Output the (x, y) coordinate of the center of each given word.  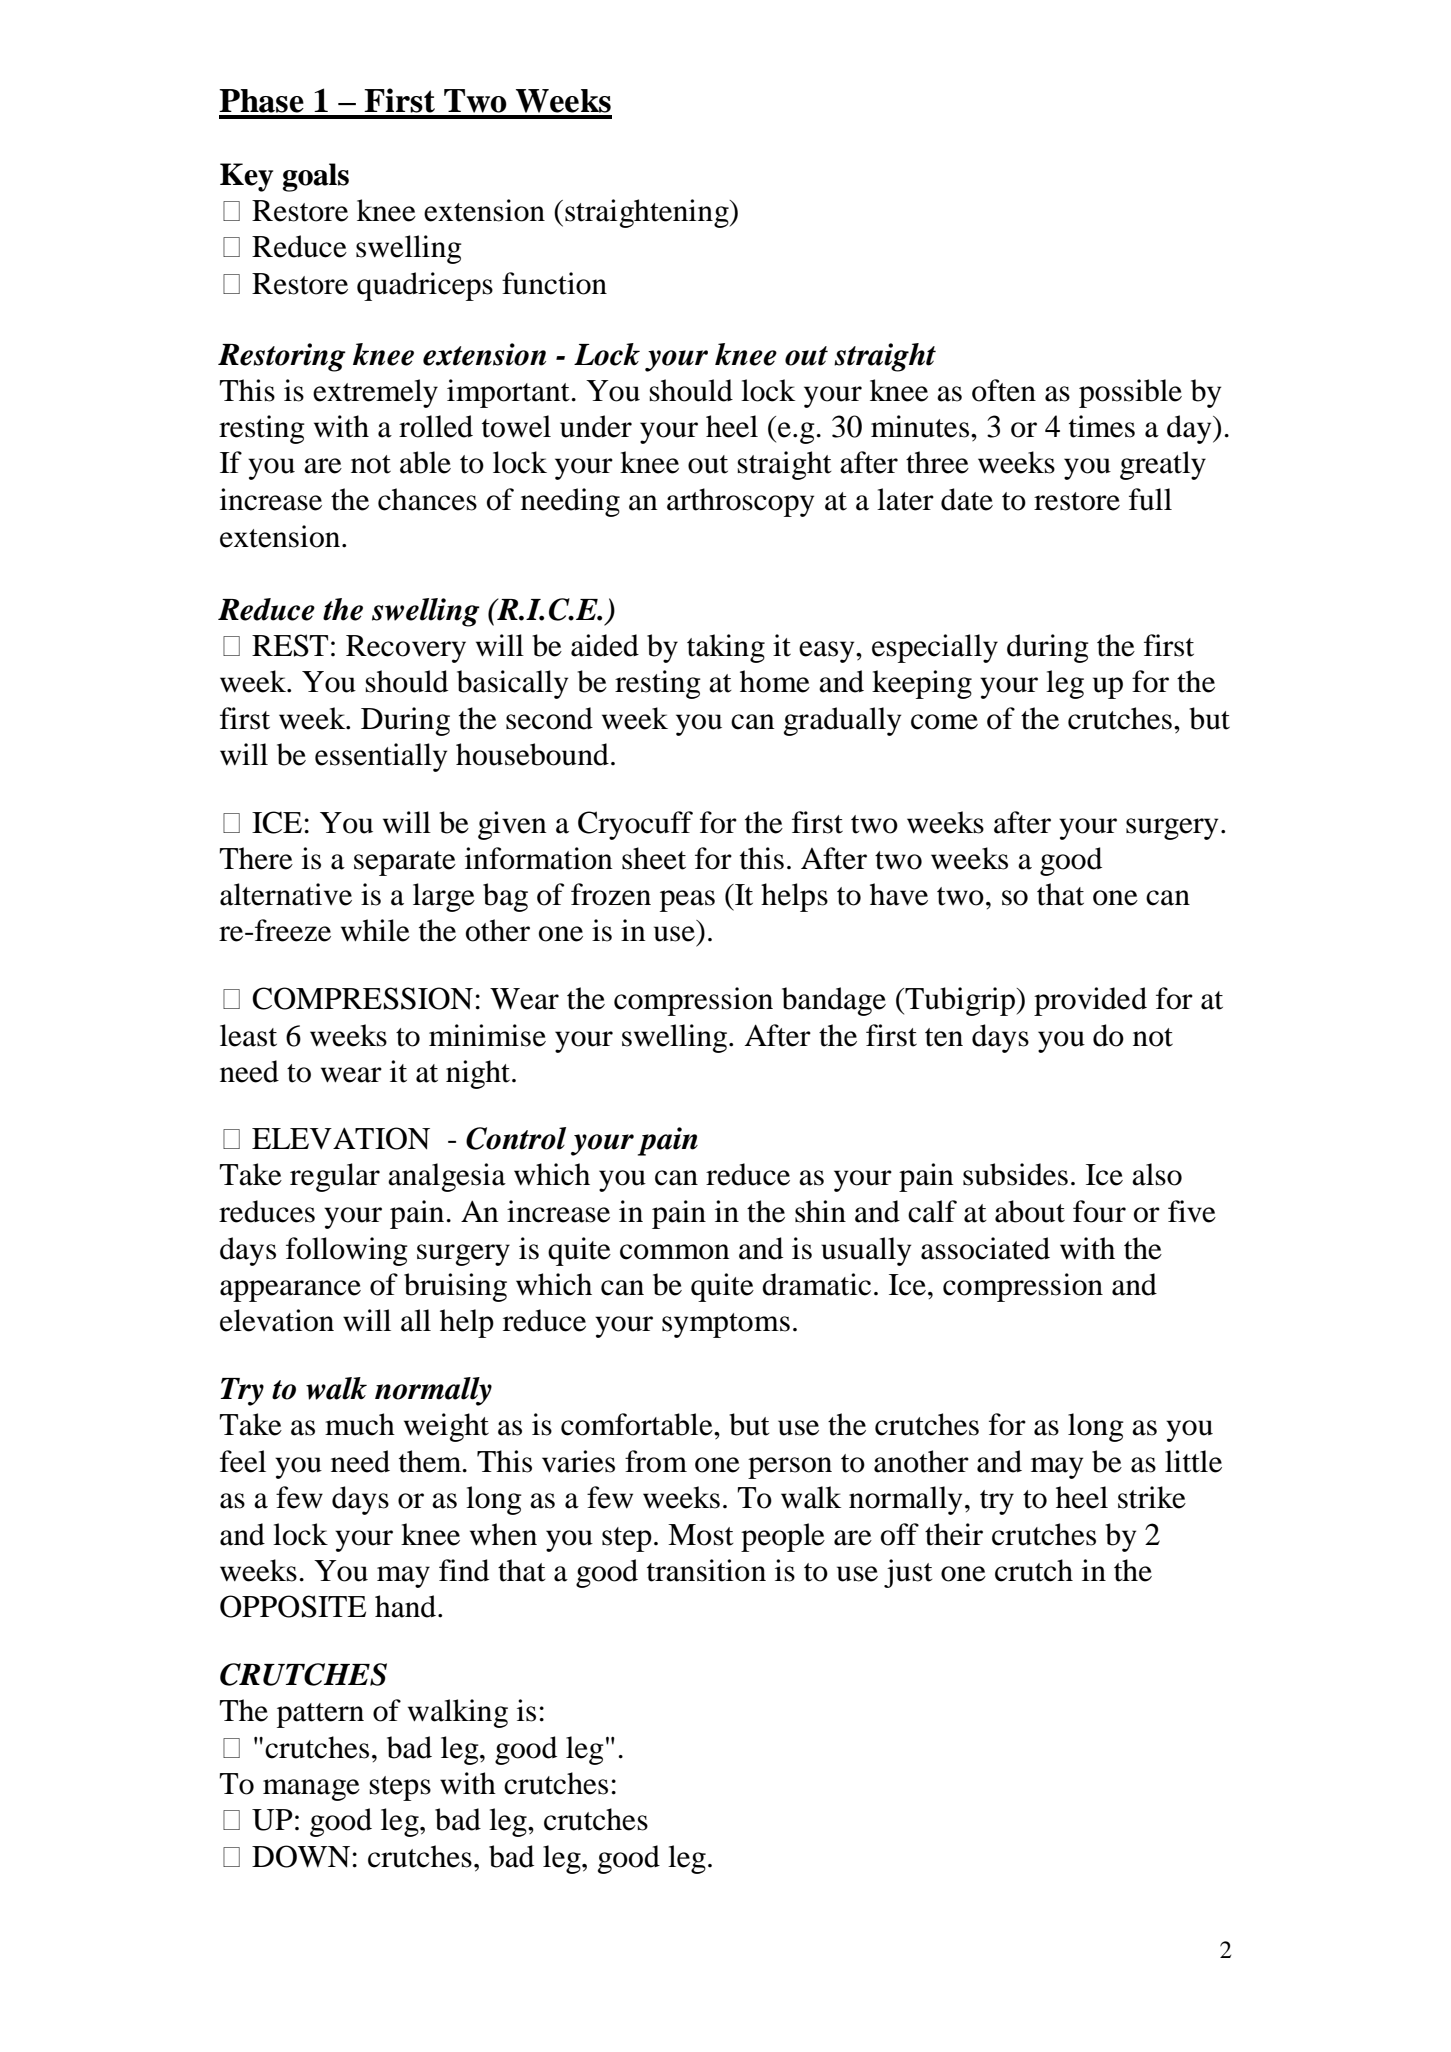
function (554, 283)
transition (706, 1570)
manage (311, 1790)
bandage (834, 1001)
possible (1130, 393)
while (375, 930)
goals (315, 177)
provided (1090, 1001)
